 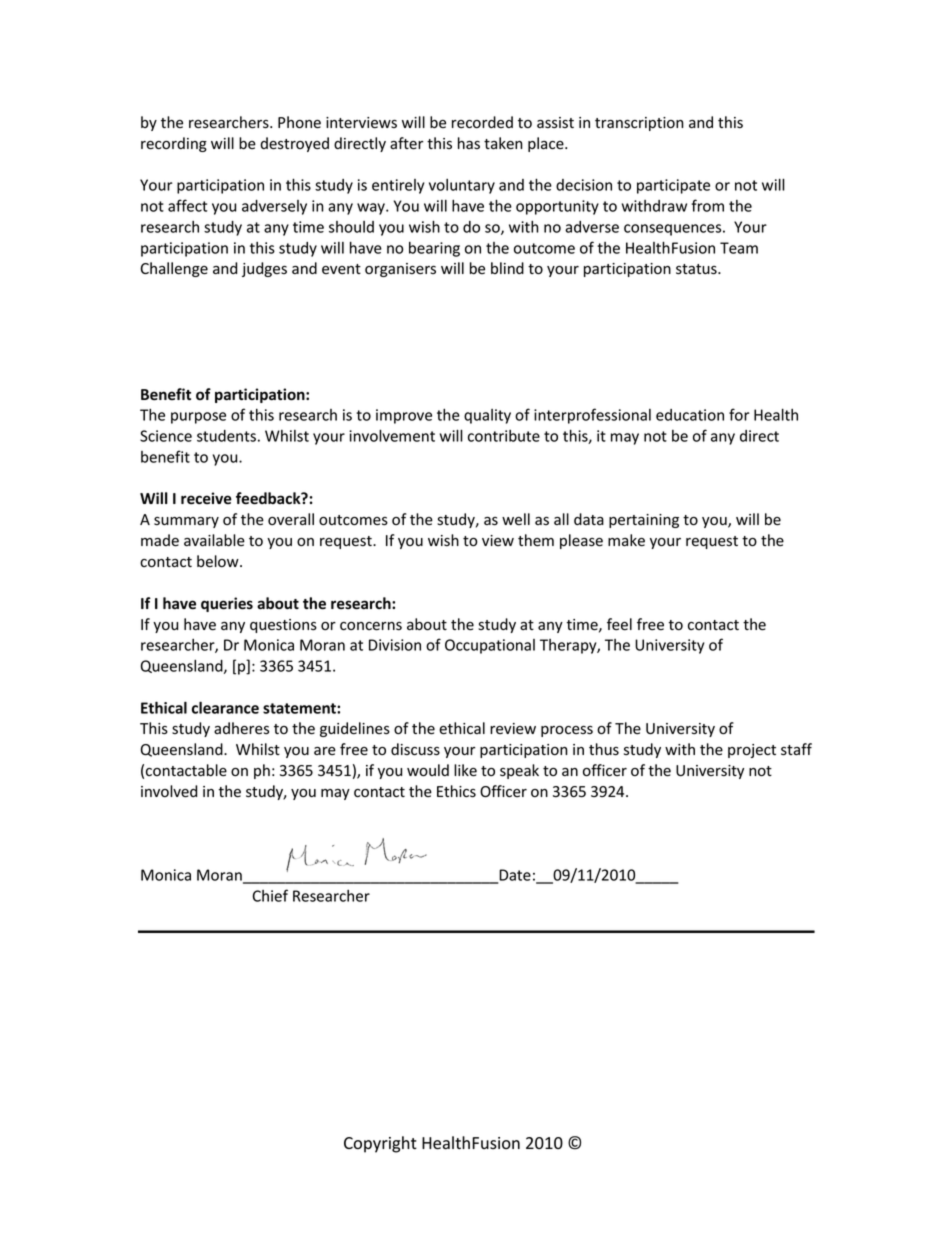 I want to click on participate, so click(x=673, y=186).
